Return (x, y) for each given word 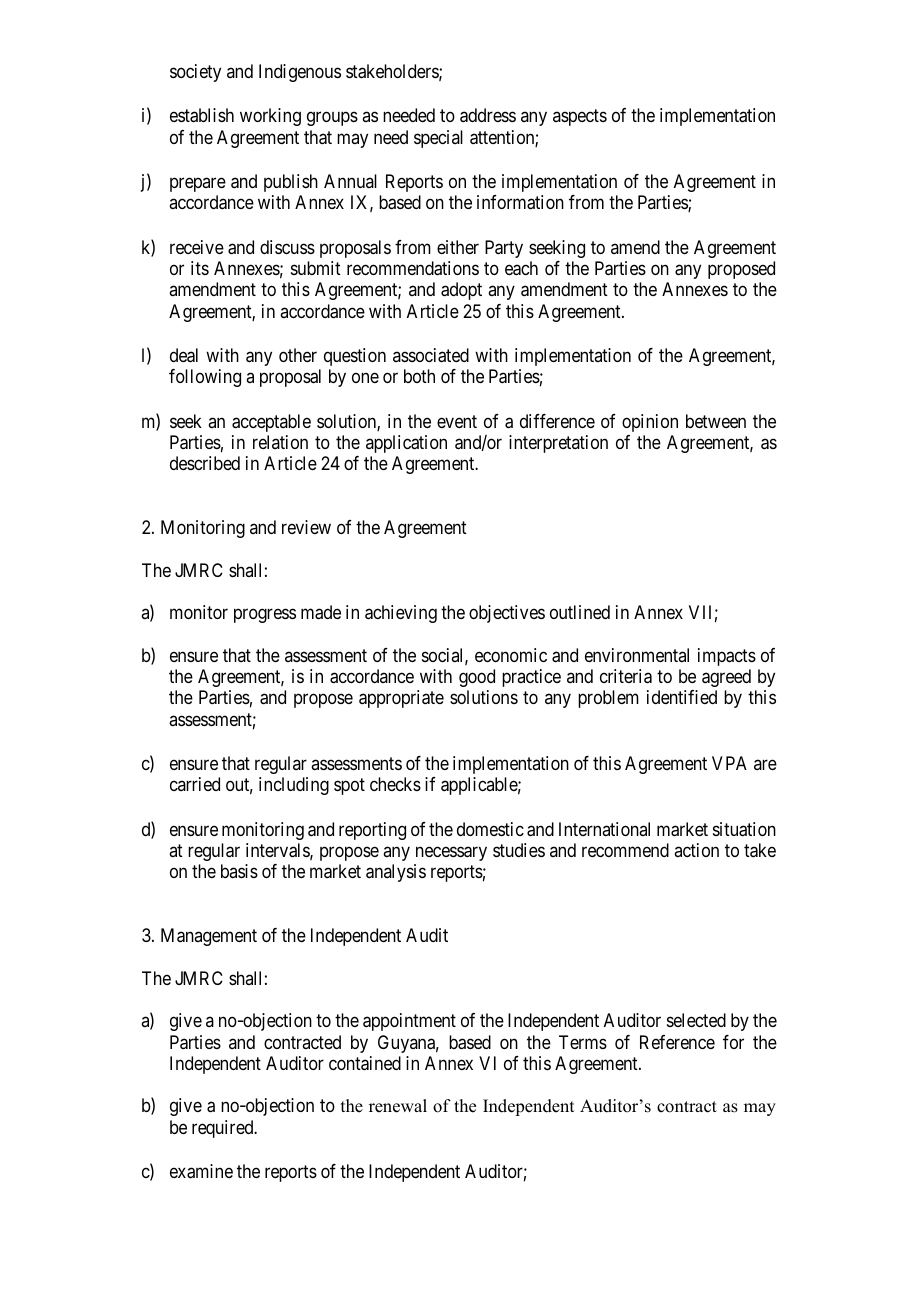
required (224, 1129)
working (270, 117)
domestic (490, 829)
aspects (580, 118)
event (457, 421)
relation (280, 442)
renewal (398, 1106)
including (294, 786)
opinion (650, 423)
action (696, 850)
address (488, 115)
